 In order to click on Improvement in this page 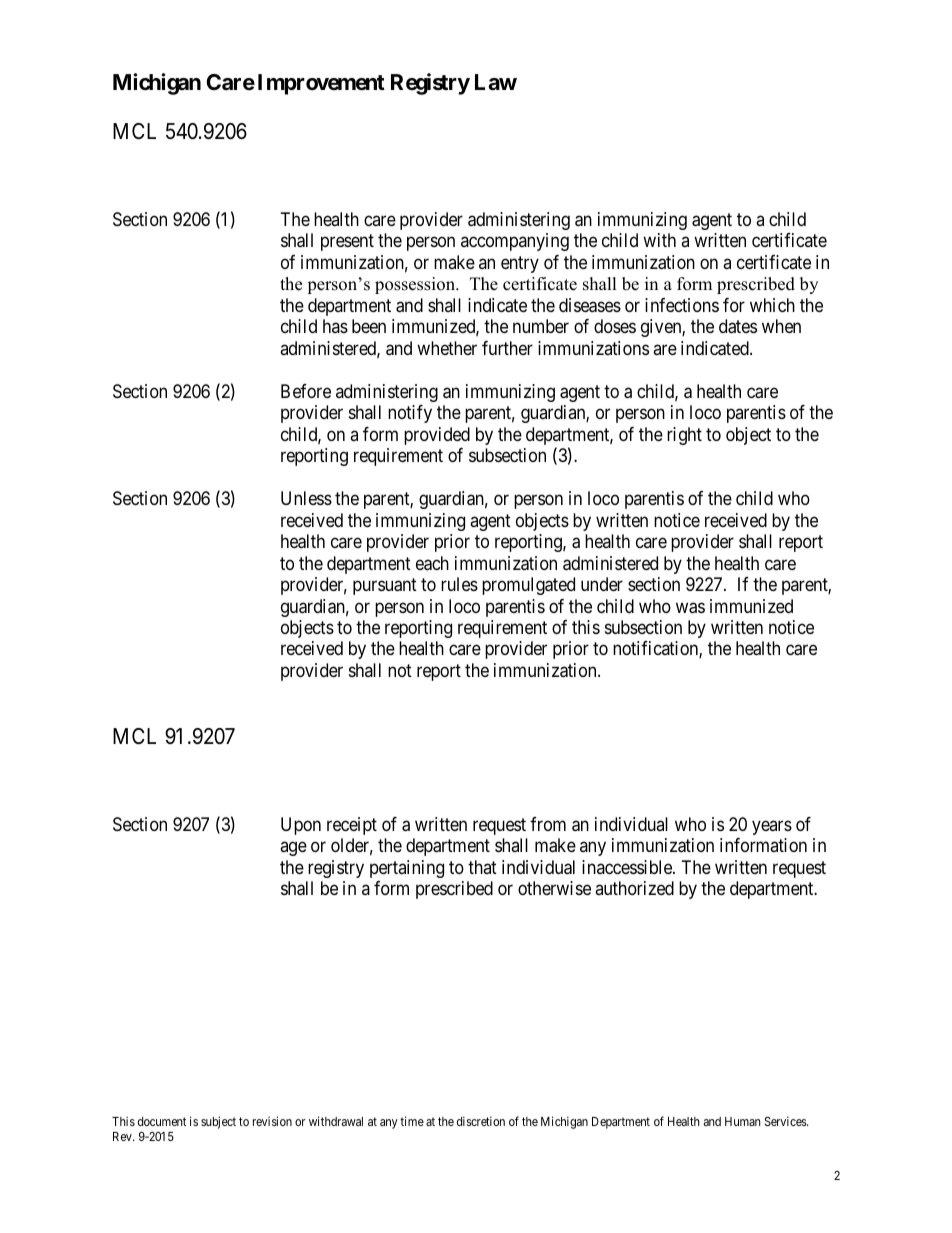, I will do `click(321, 84)`.
